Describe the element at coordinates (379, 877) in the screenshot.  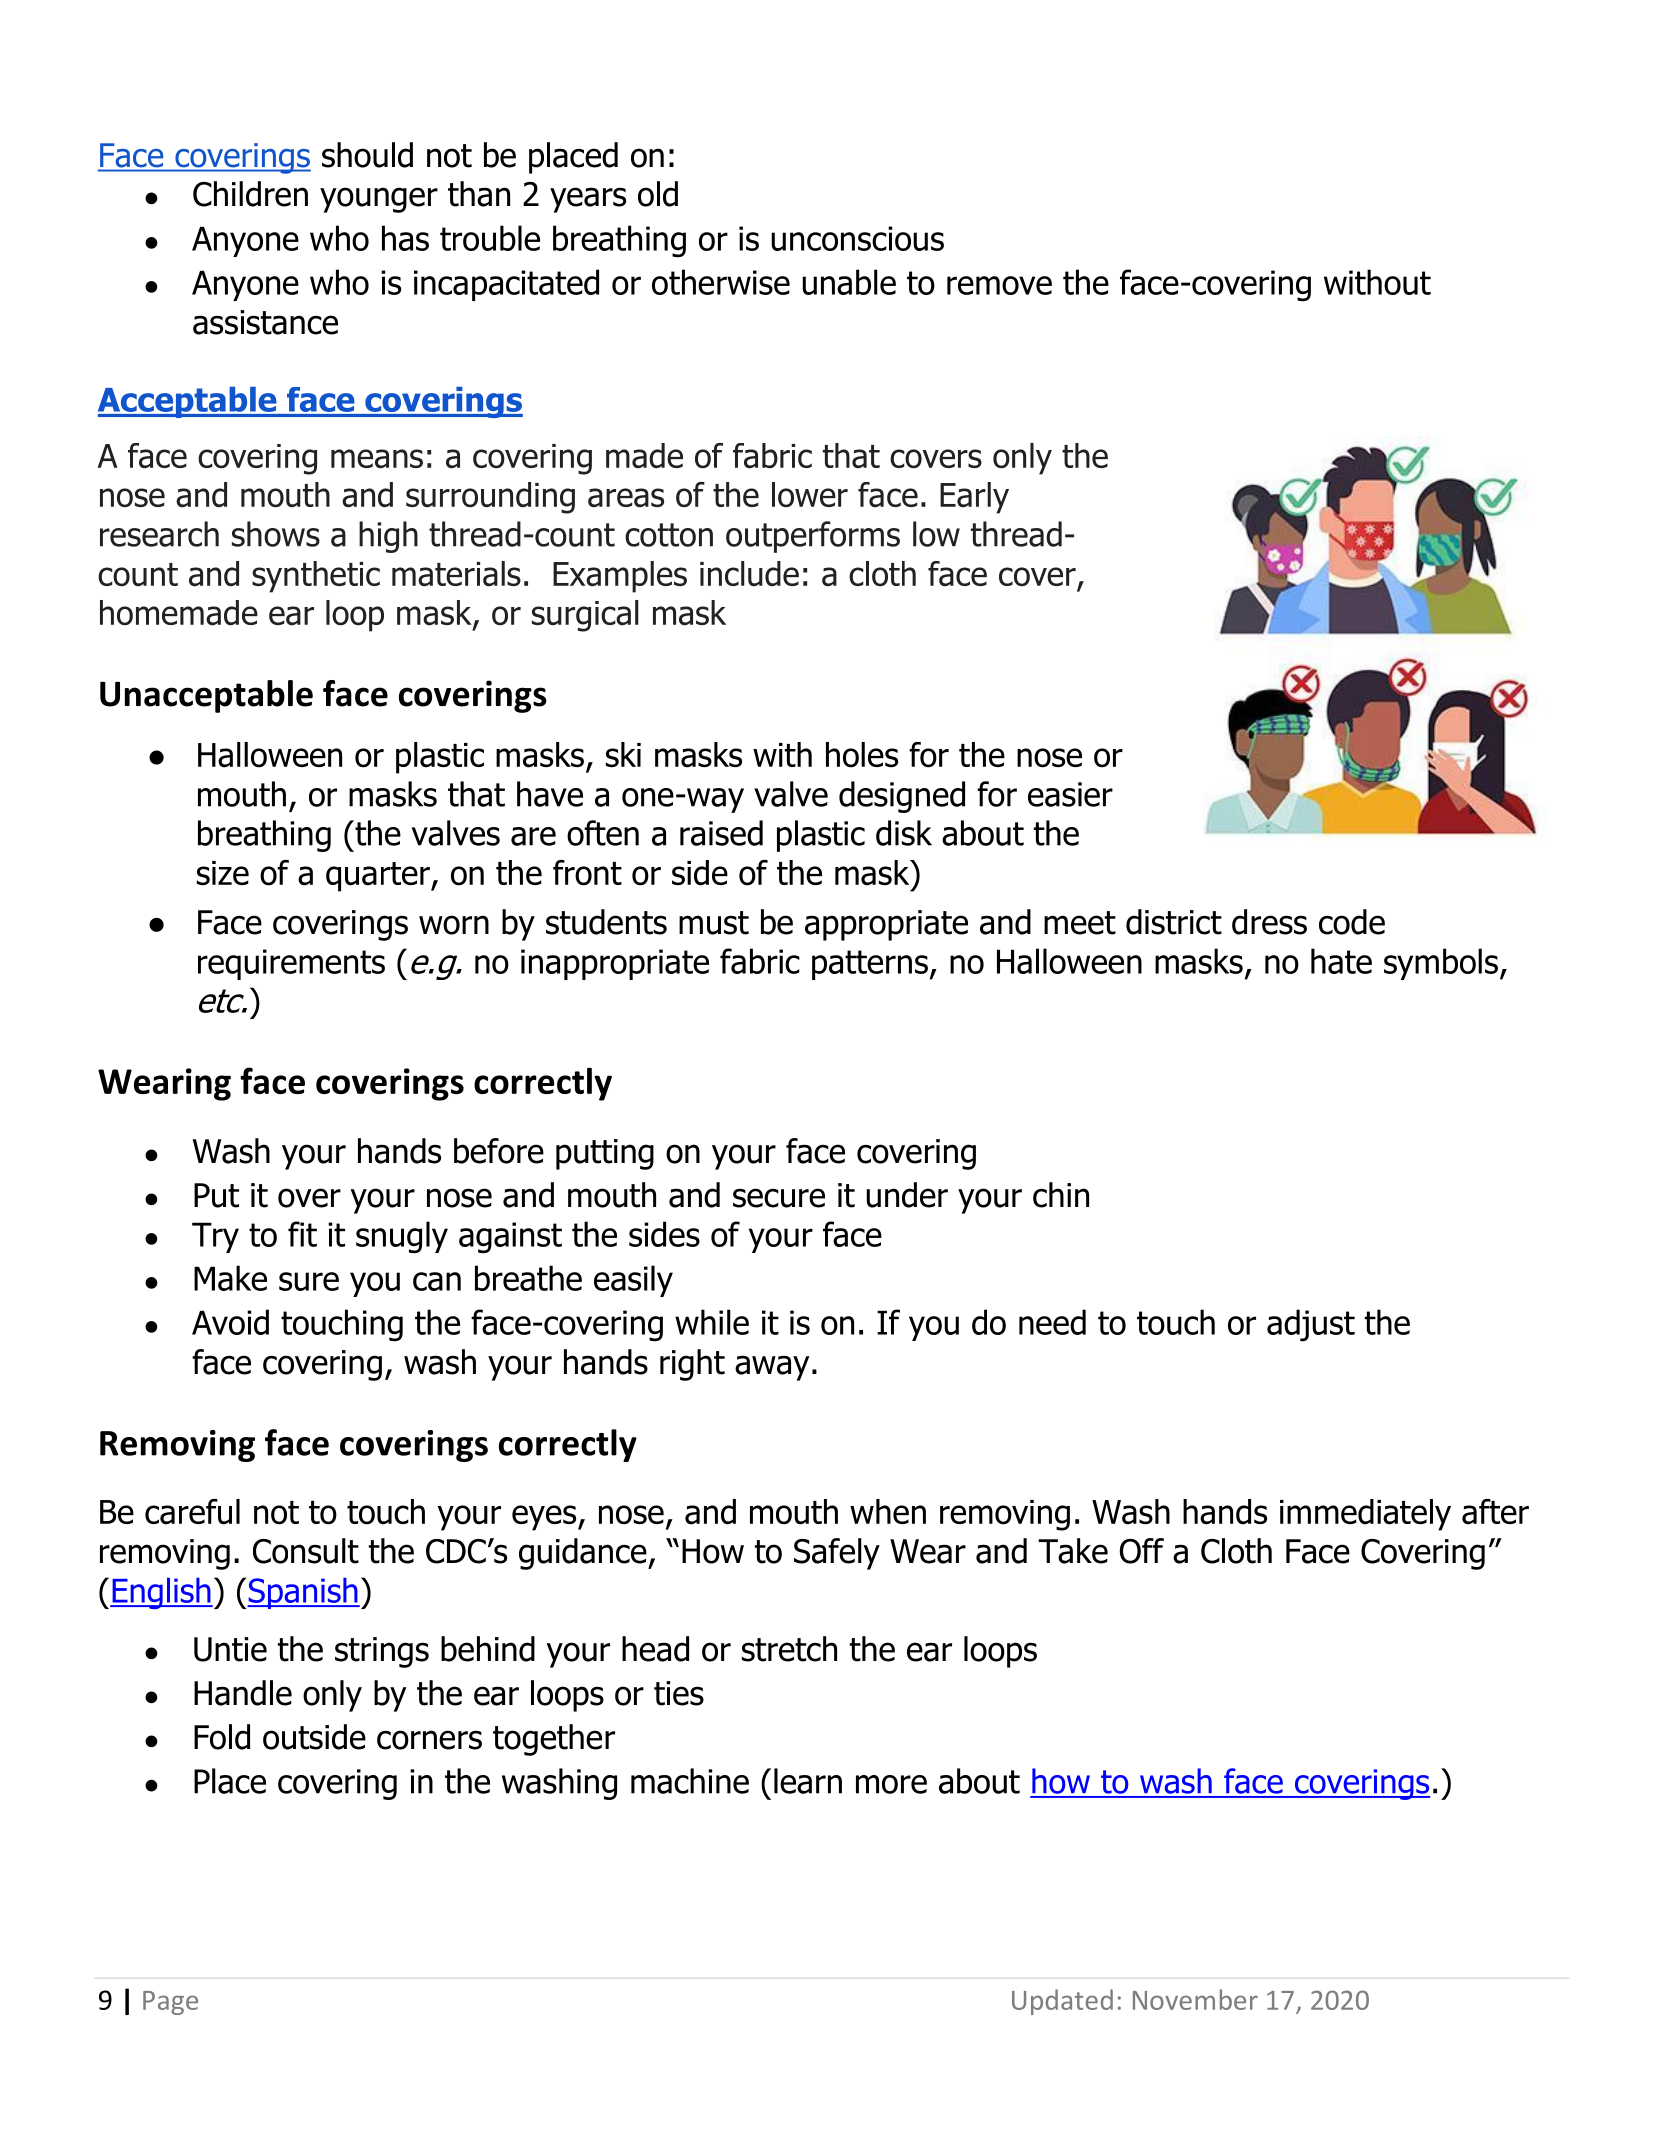
I see `quarter` at that location.
